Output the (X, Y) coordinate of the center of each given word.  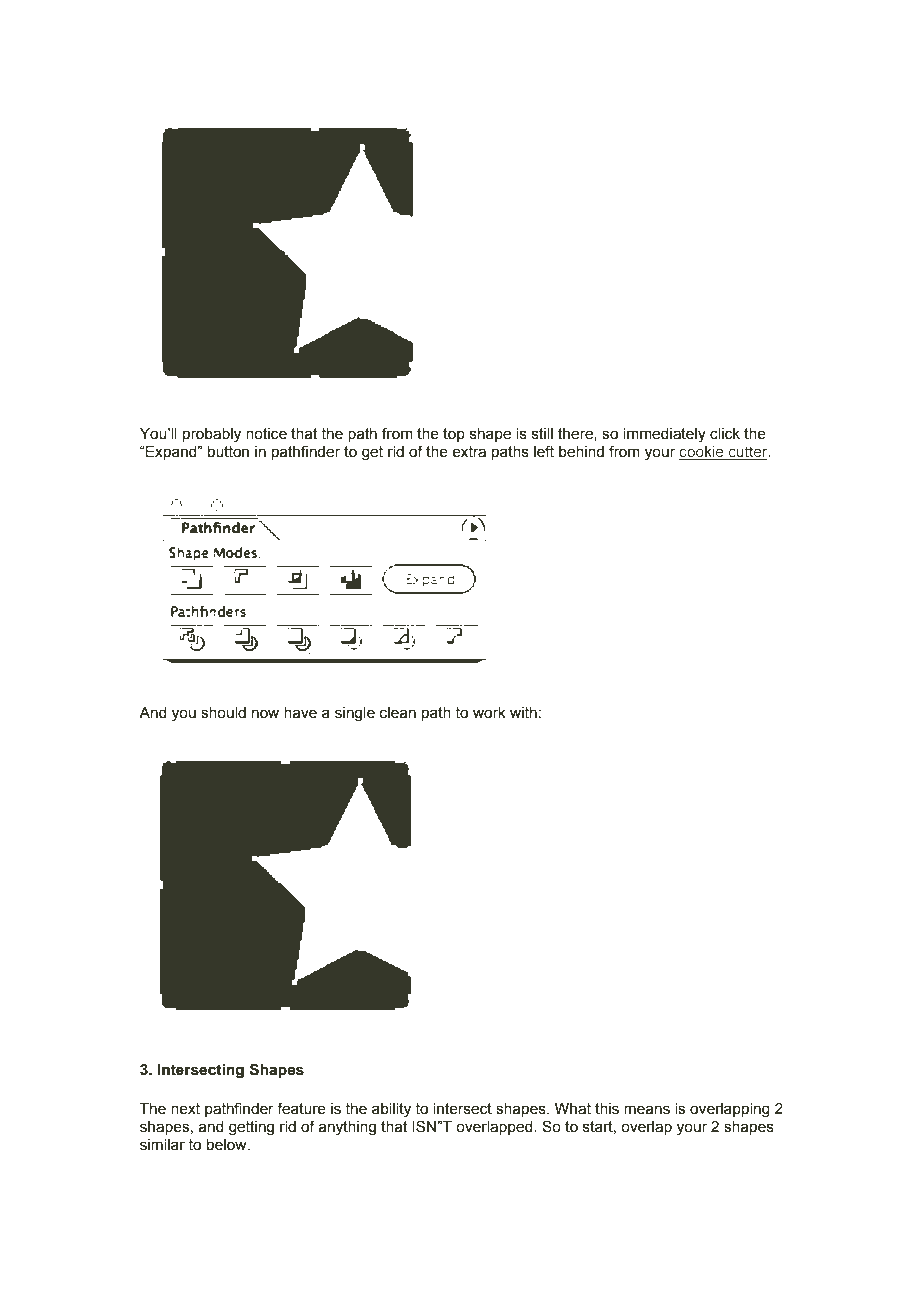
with (523, 713)
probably (212, 435)
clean (398, 713)
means (647, 1110)
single (355, 714)
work (489, 713)
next (185, 1109)
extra (469, 452)
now (265, 714)
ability (391, 1110)
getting (251, 1128)
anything (347, 1128)
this (607, 1109)
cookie (702, 453)
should (223, 713)
